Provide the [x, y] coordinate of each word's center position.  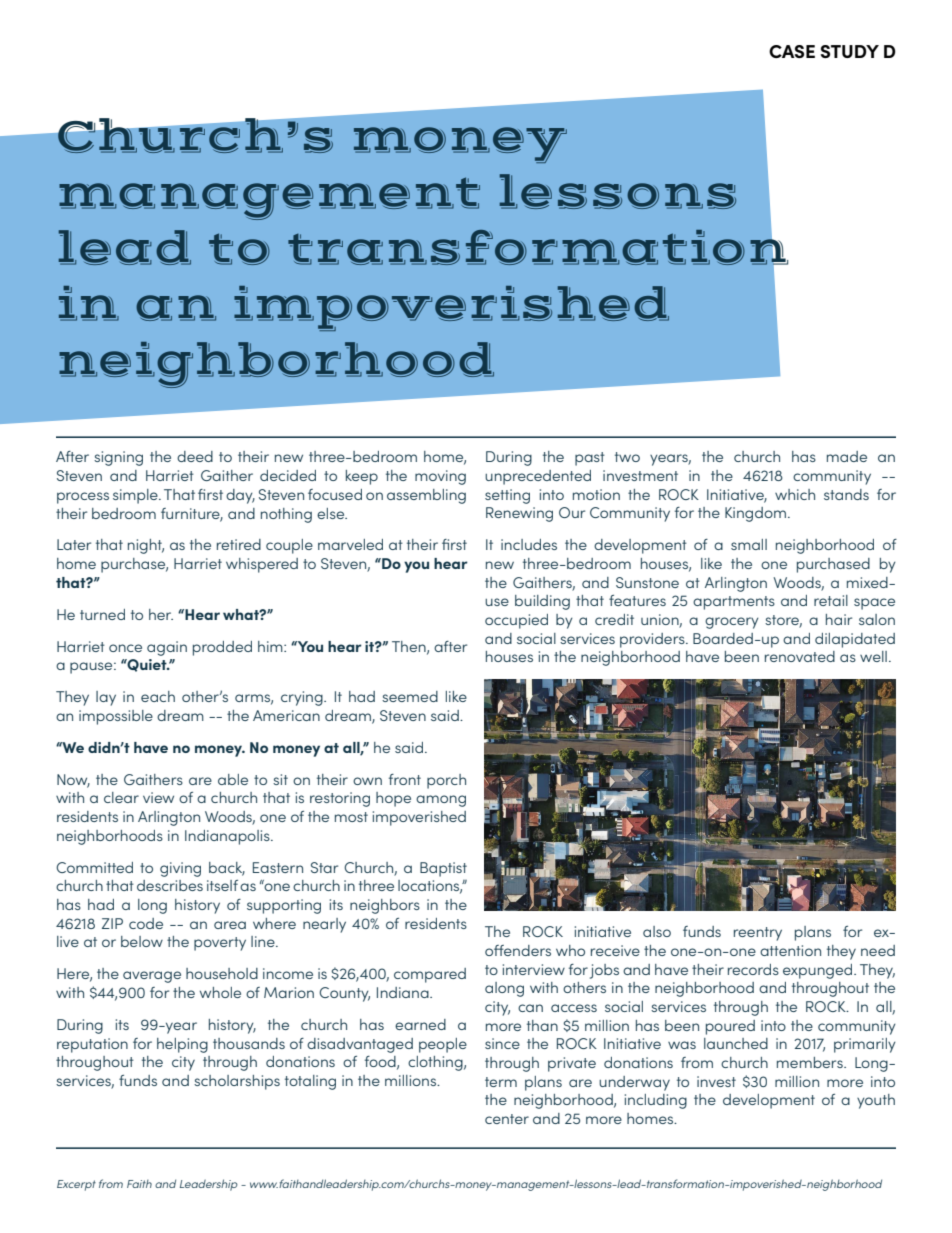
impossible [116, 717]
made [847, 456]
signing [118, 458]
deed [195, 456]
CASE [792, 51]
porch [446, 781]
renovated [800, 656]
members [811, 1062]
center [507, 1119]
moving [440, 477]
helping [182, 1045]
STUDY [850, 51]
